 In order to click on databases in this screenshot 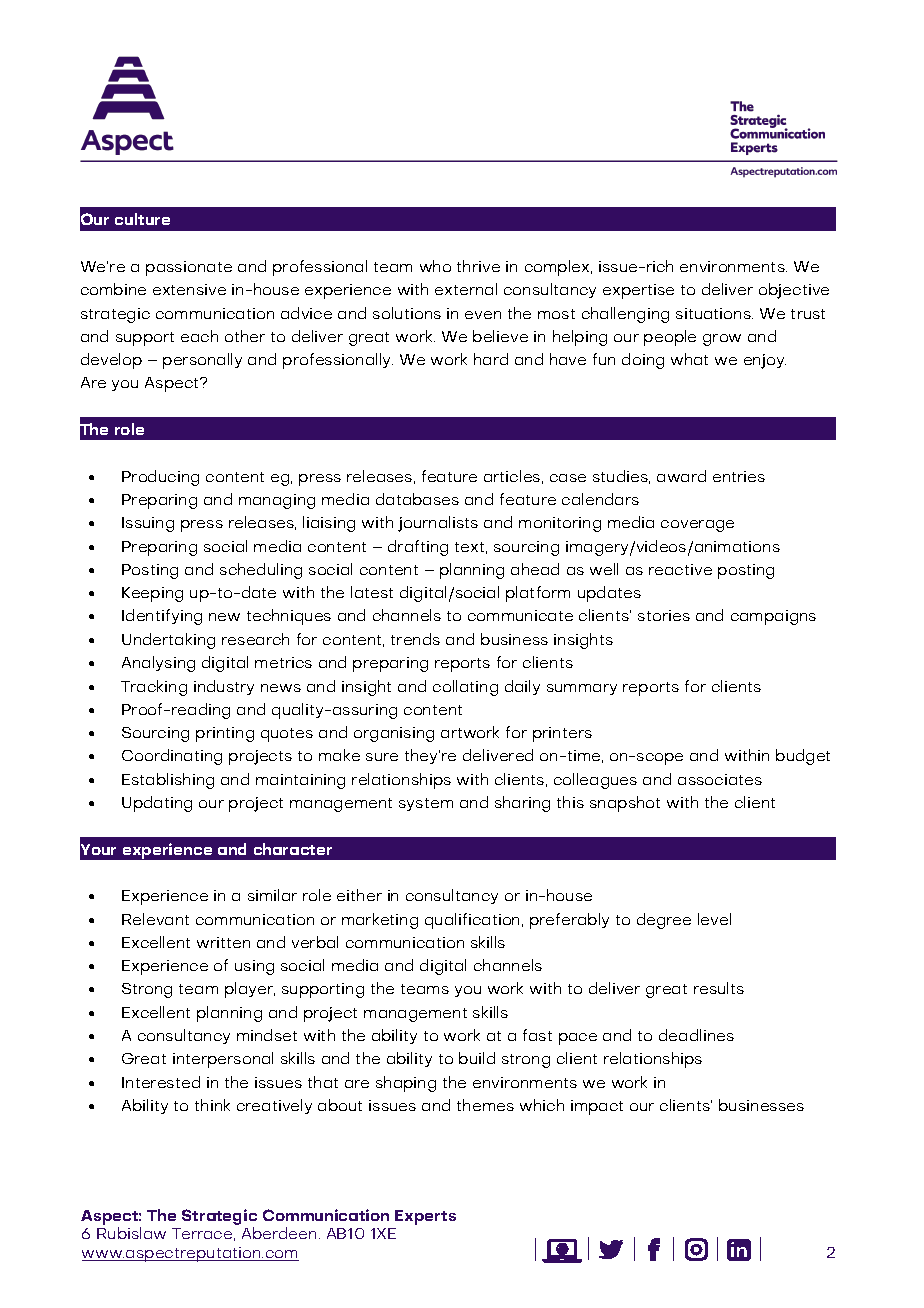, I will do `click(417, 499)`.
